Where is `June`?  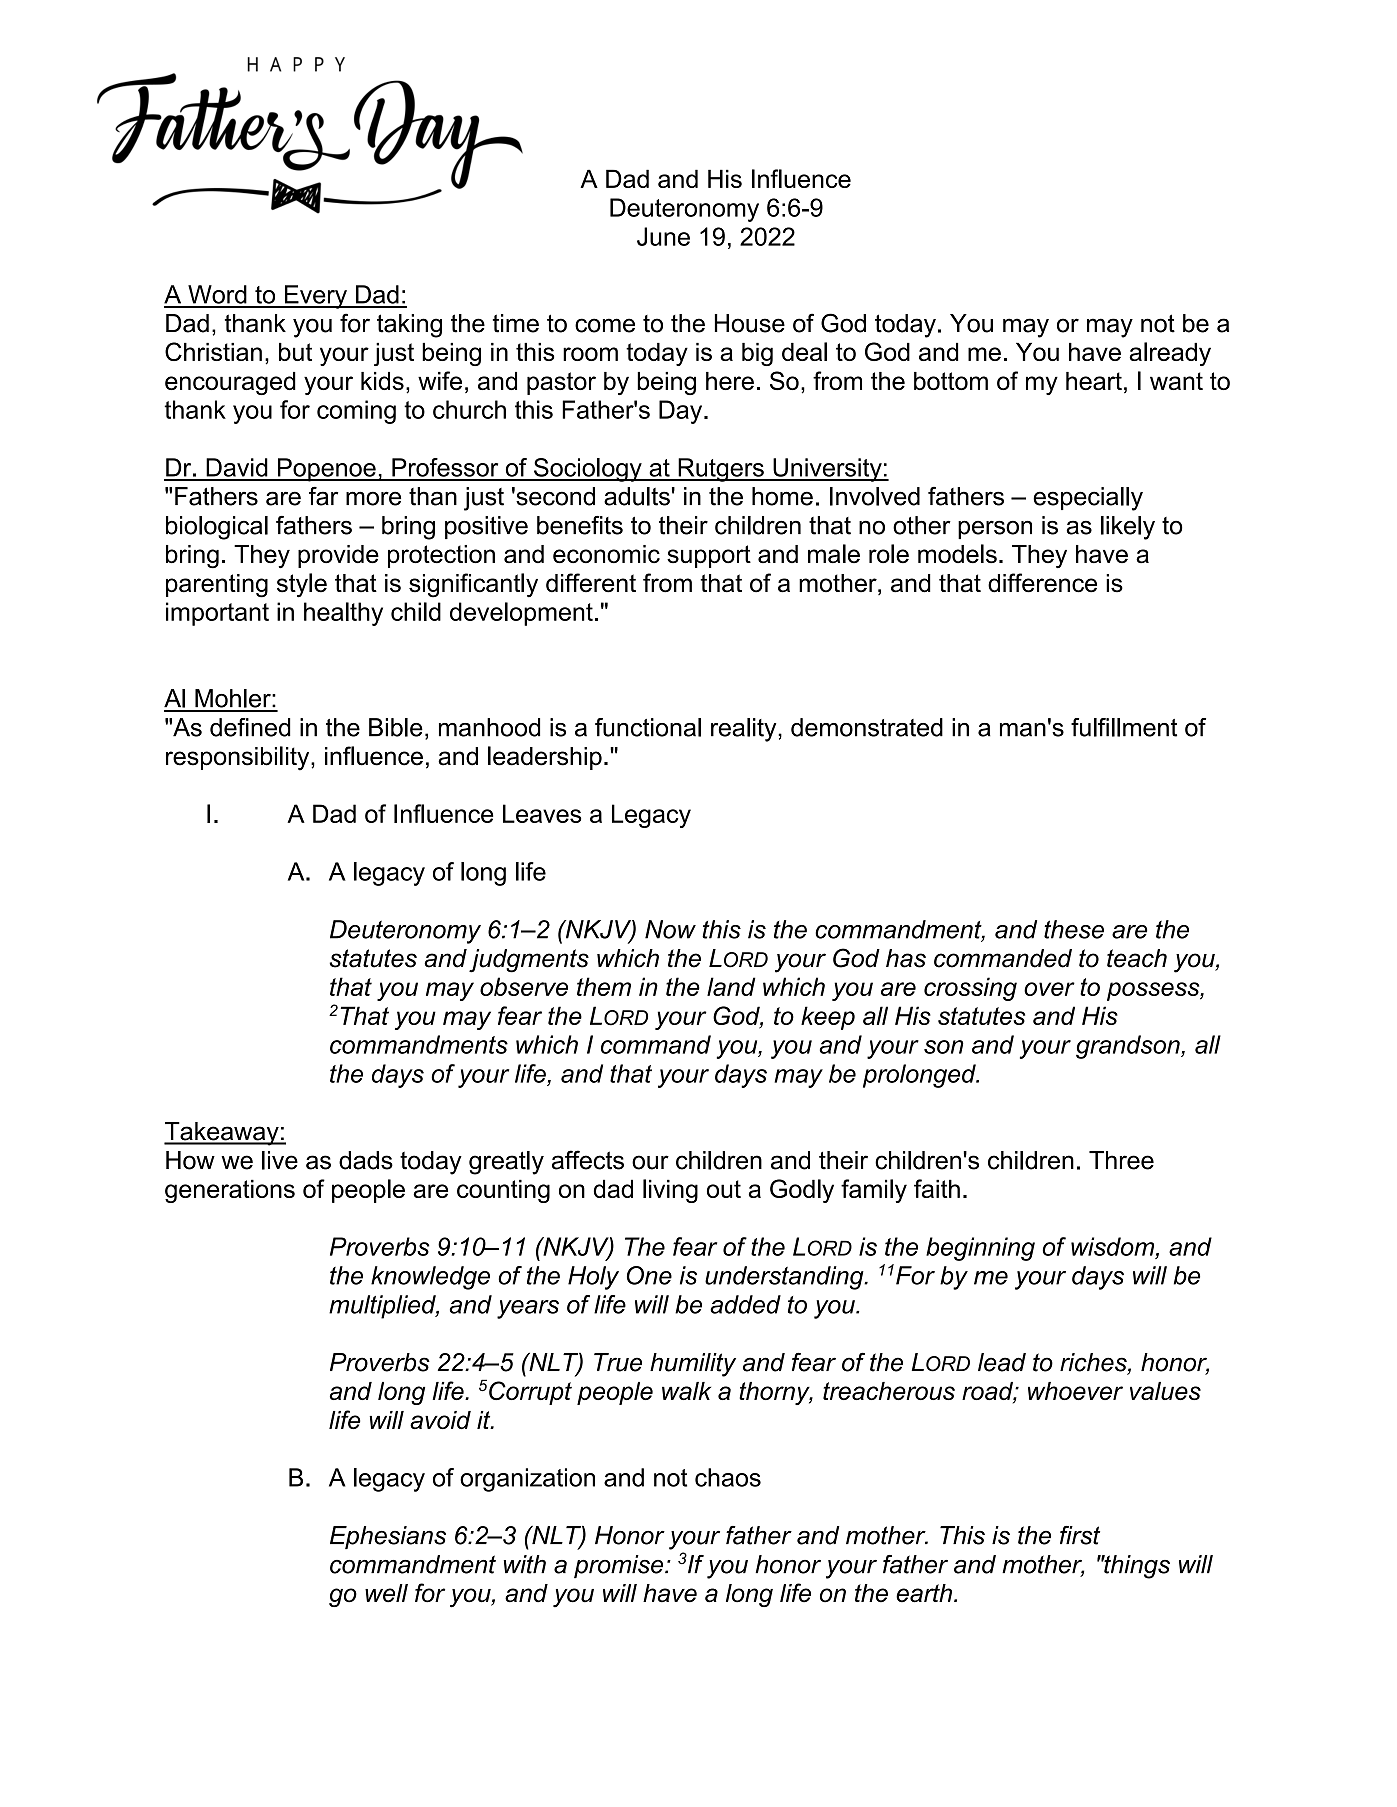
June is located at coordinates (663, 236).
